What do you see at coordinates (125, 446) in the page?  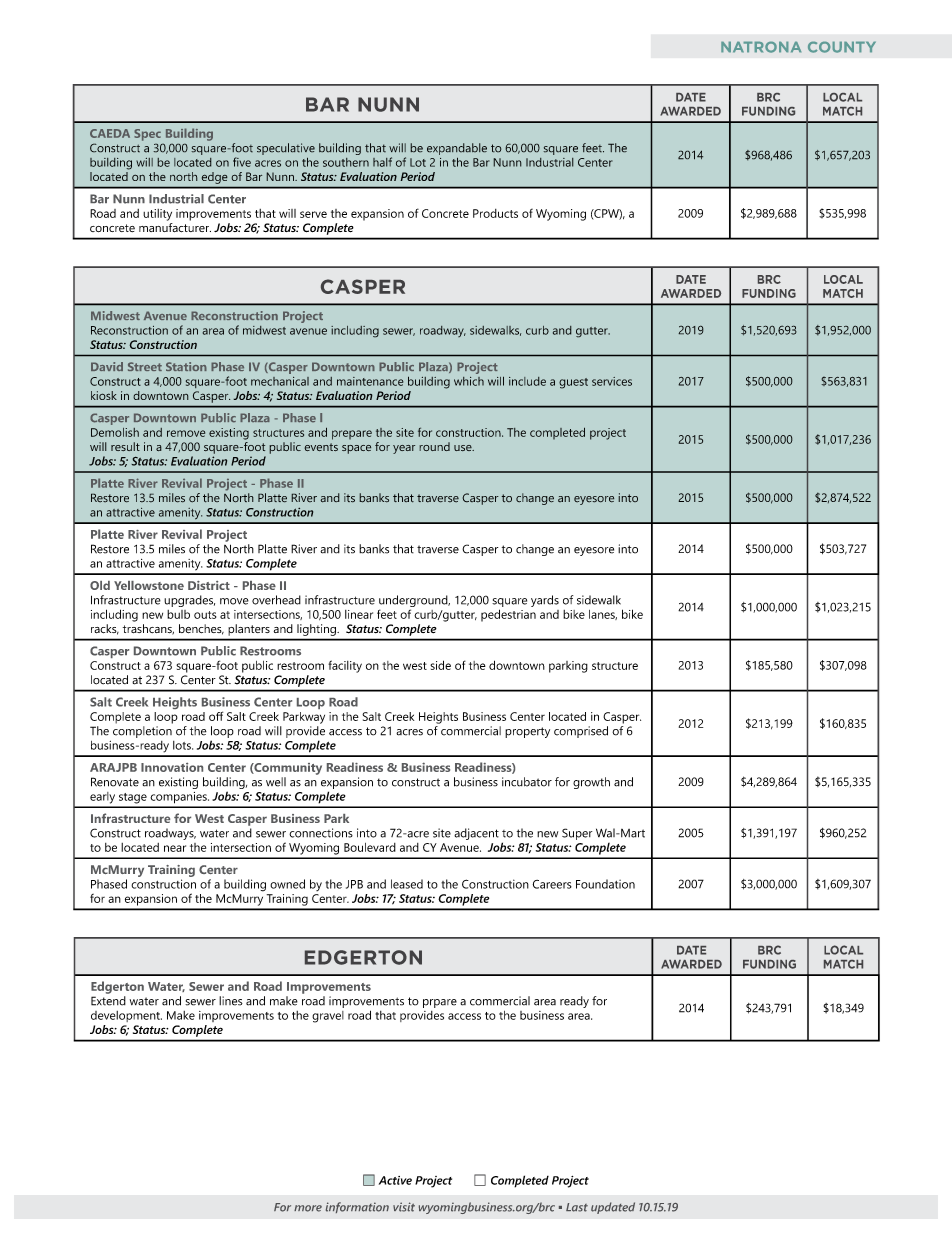 I see `result` at bounding box center [125, 446].
